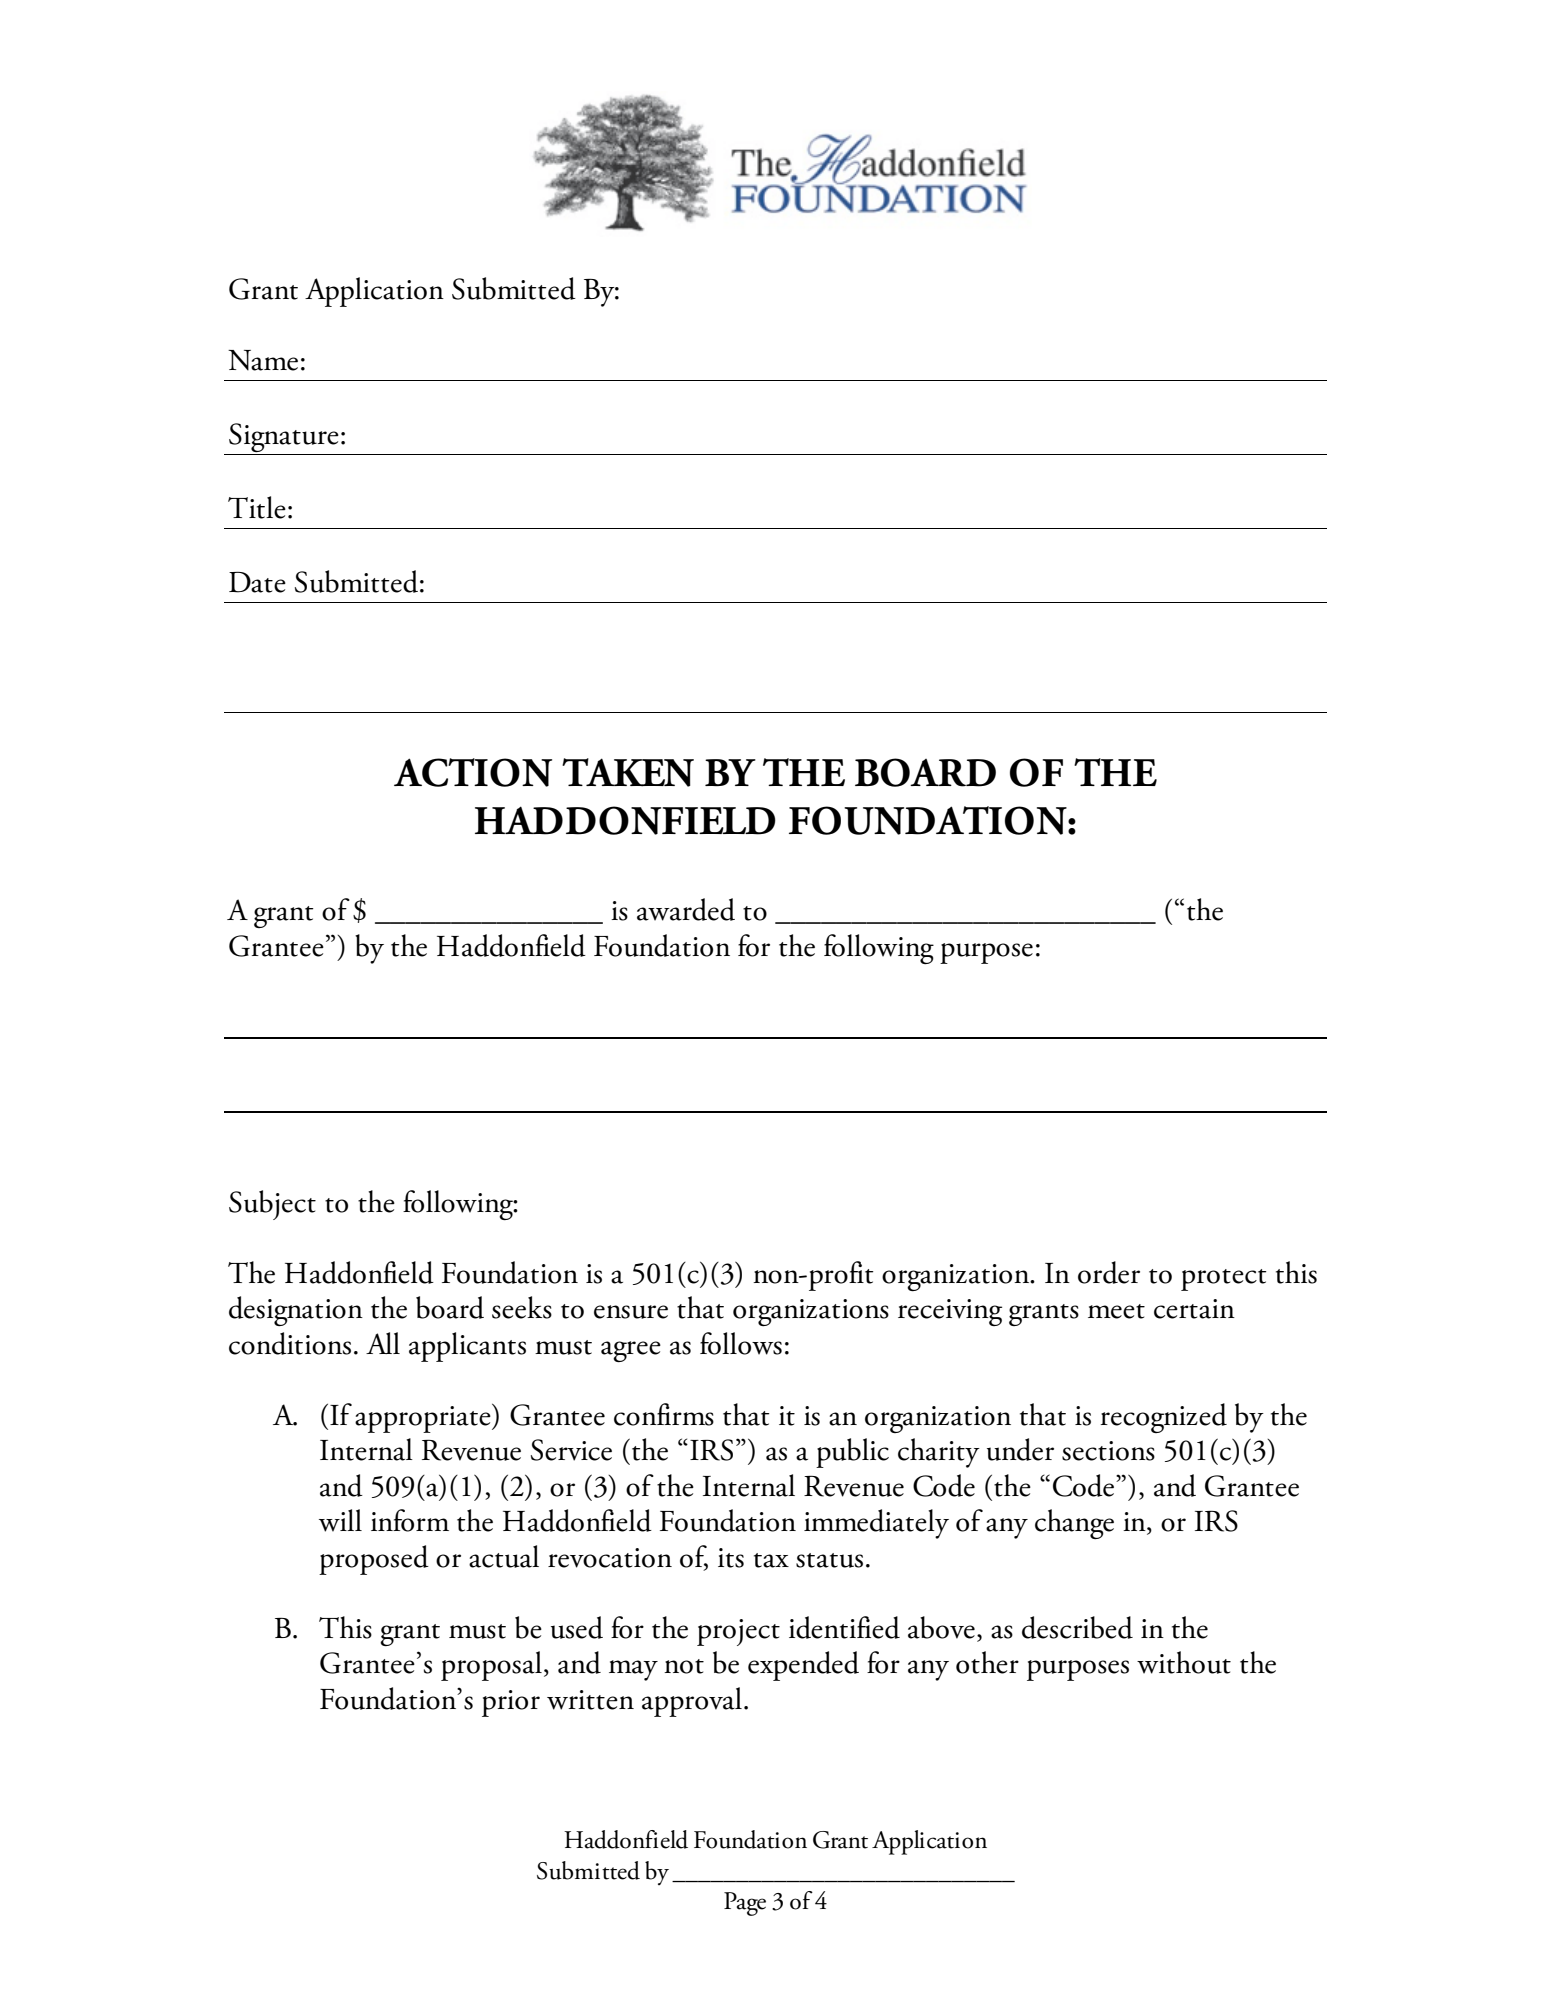 Image resolution: width=1551 pixels, height=2008 pixels. Describe the element at coordinates (473, 772) in the screenshot. I see `ACTION` at that location.
